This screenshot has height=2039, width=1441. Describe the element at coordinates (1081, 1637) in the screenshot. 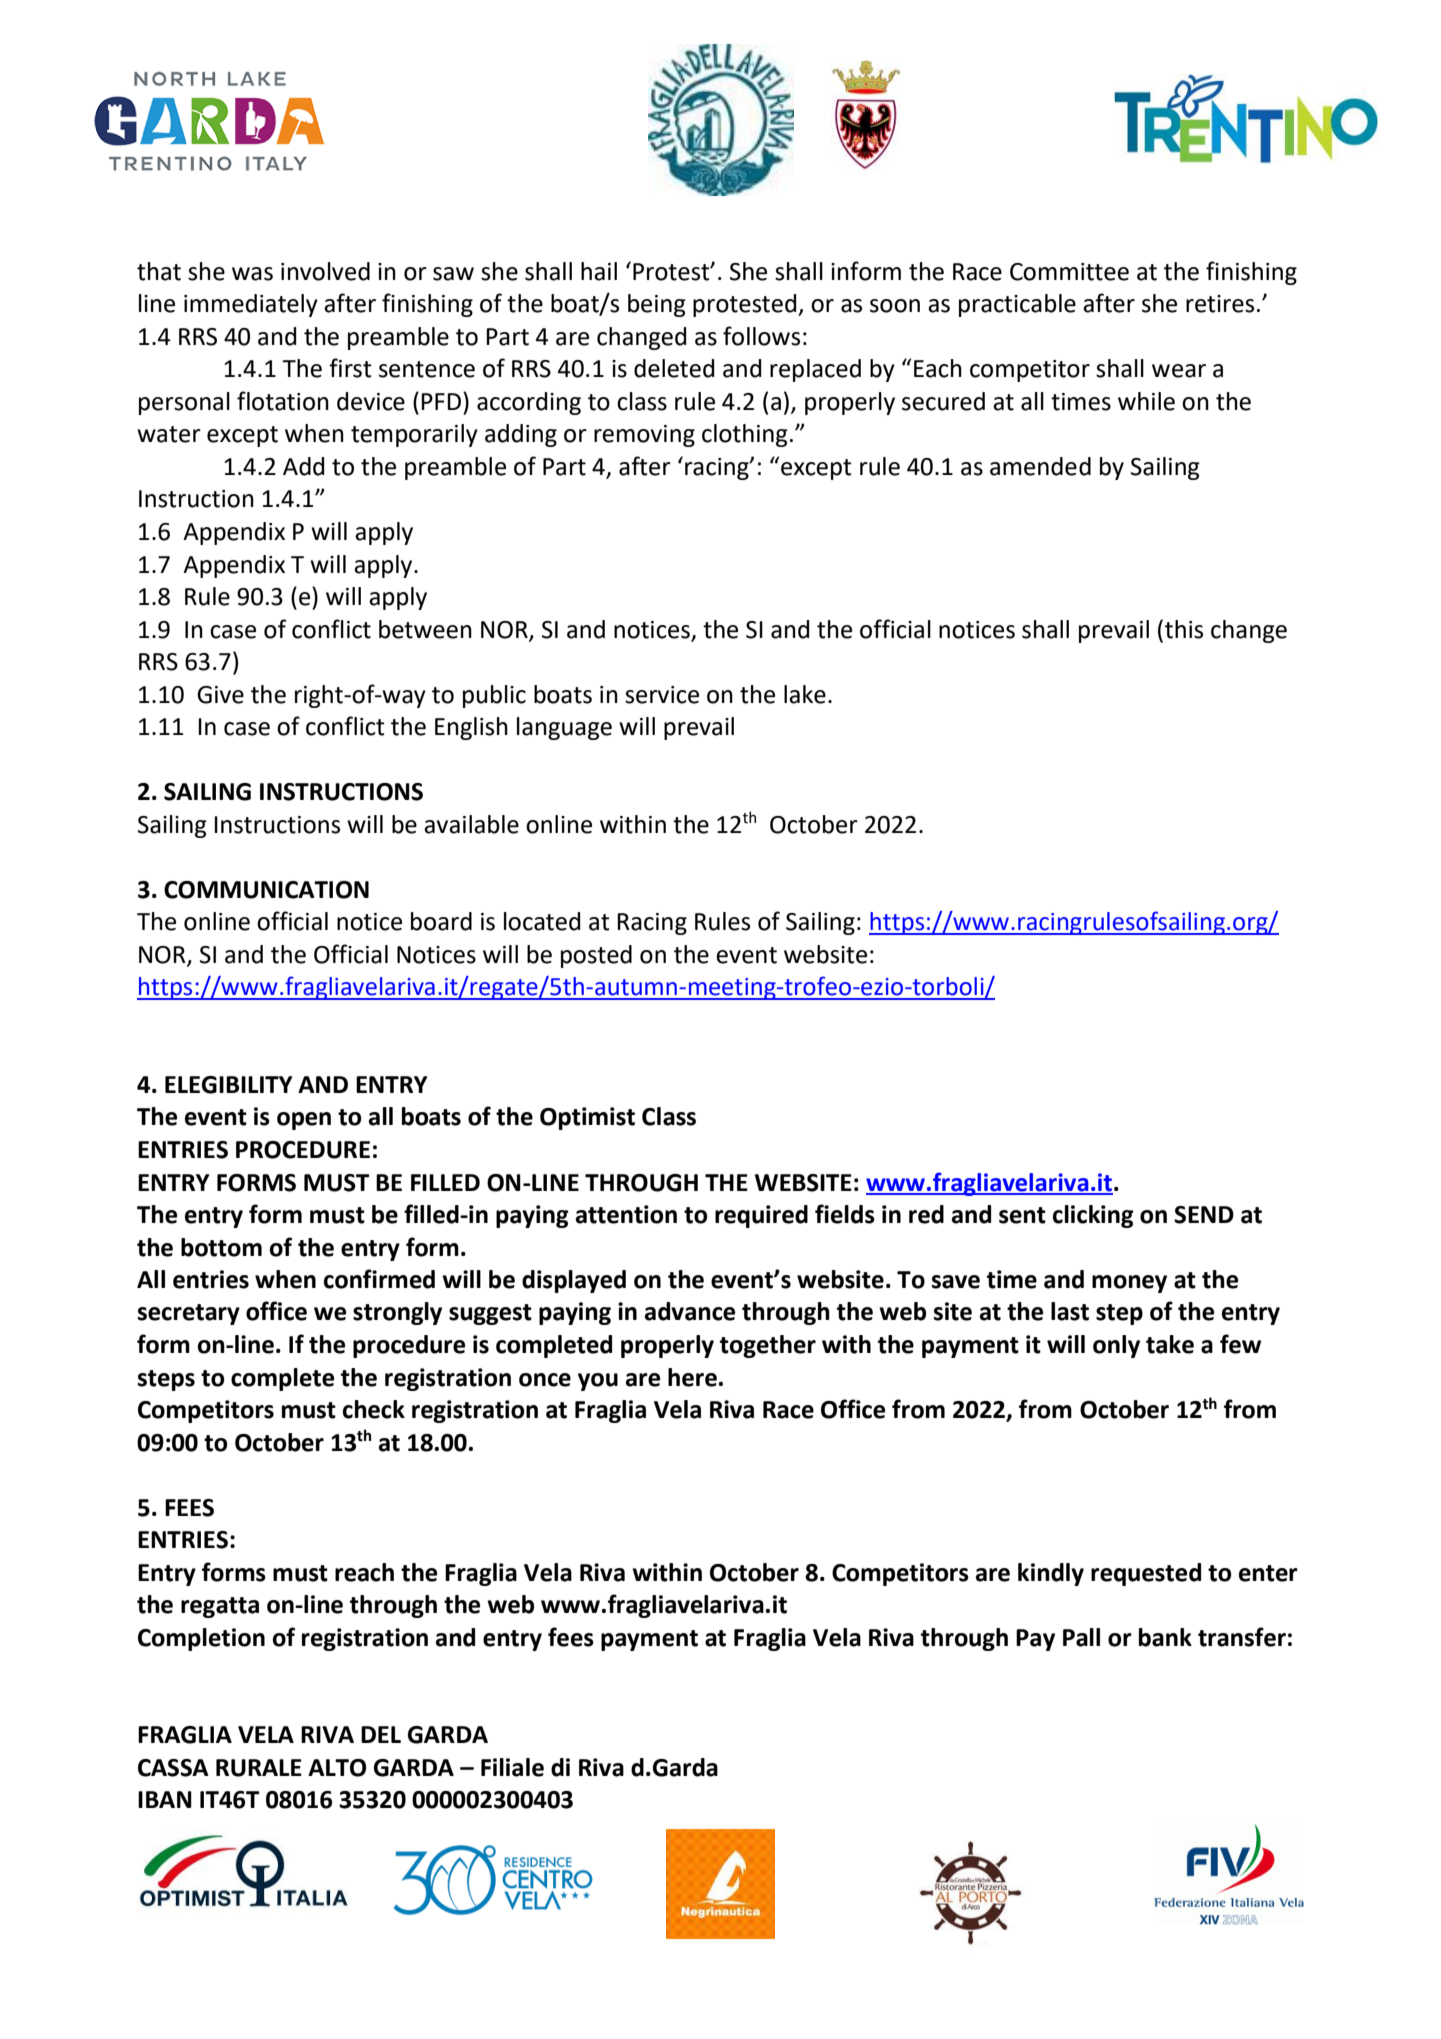

I see `Pall` at that location.
